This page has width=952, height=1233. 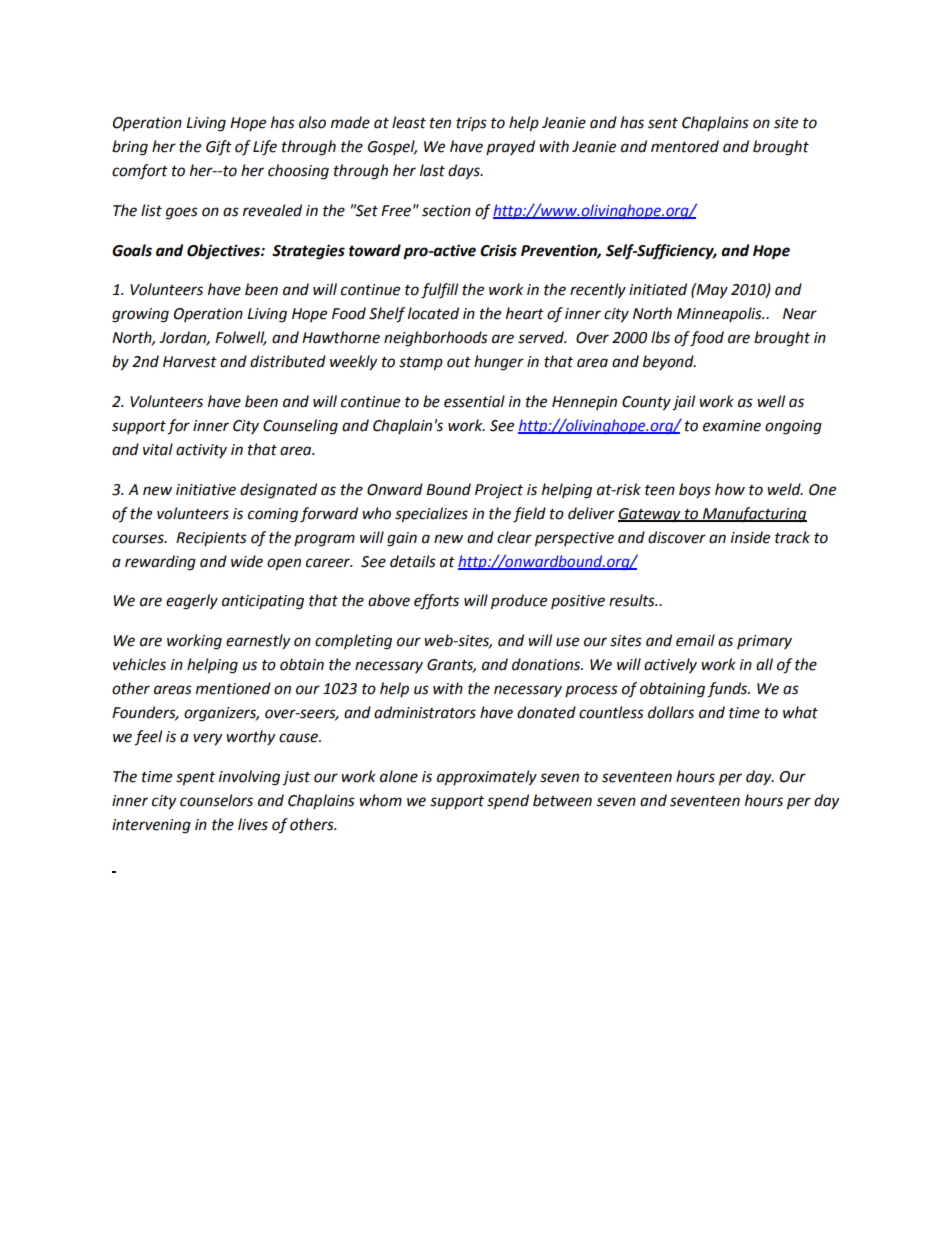 What do you see at coordinates (459, 362) in the page?
I see `out` at bounding box center [459, 362].
